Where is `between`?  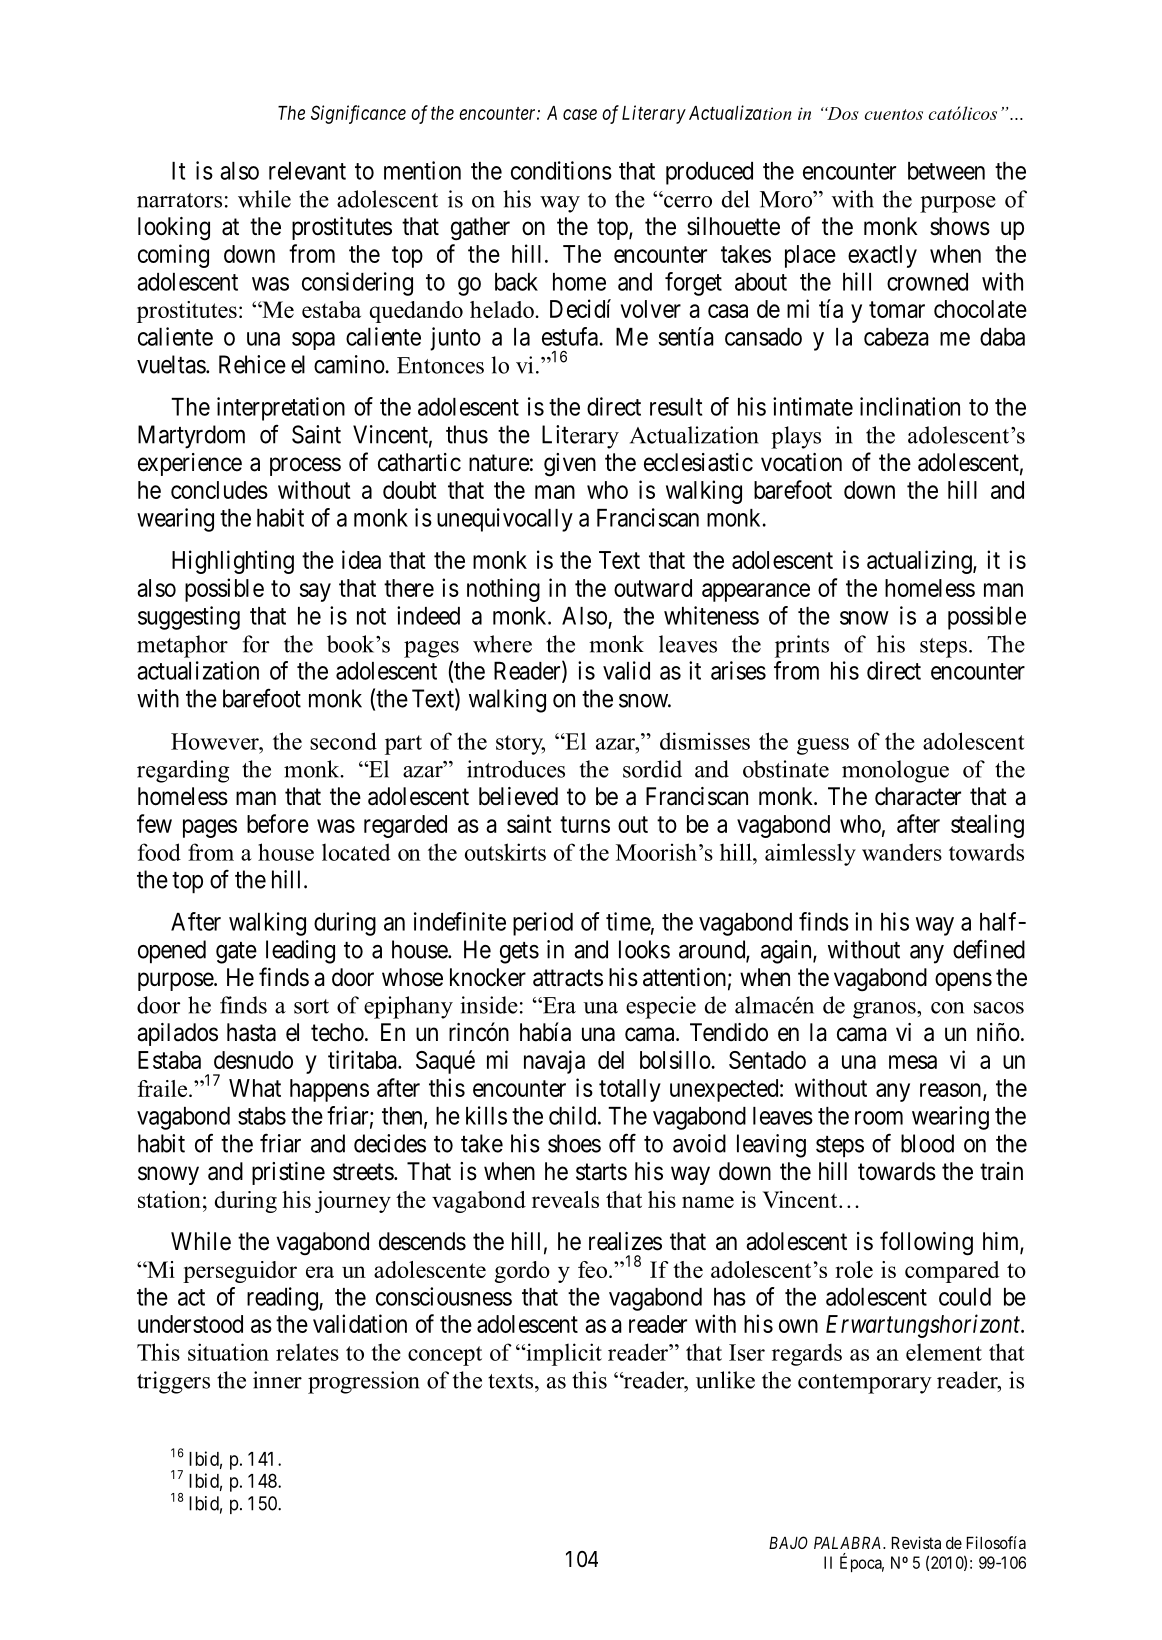
between is located at coordinates (946, 171).
